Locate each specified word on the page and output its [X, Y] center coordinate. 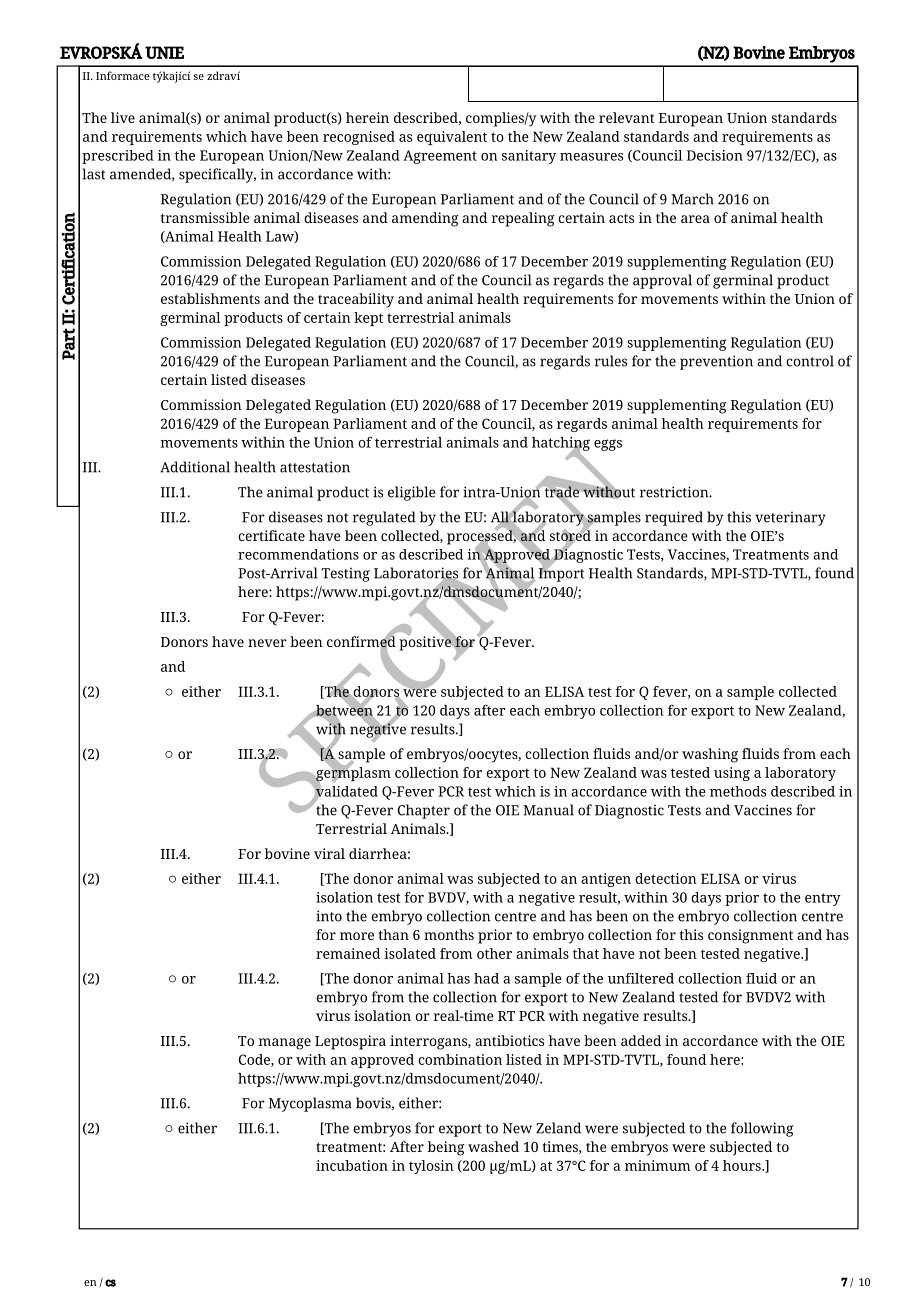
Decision [715, 155]
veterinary [790, 519]
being [446, 1148]
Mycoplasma [310, 1104]
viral [329, 853]
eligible [412, 493]
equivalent [452, 138]
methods [738, 791]
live [123, 117]
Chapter [424, 811]
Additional [195, 467]
